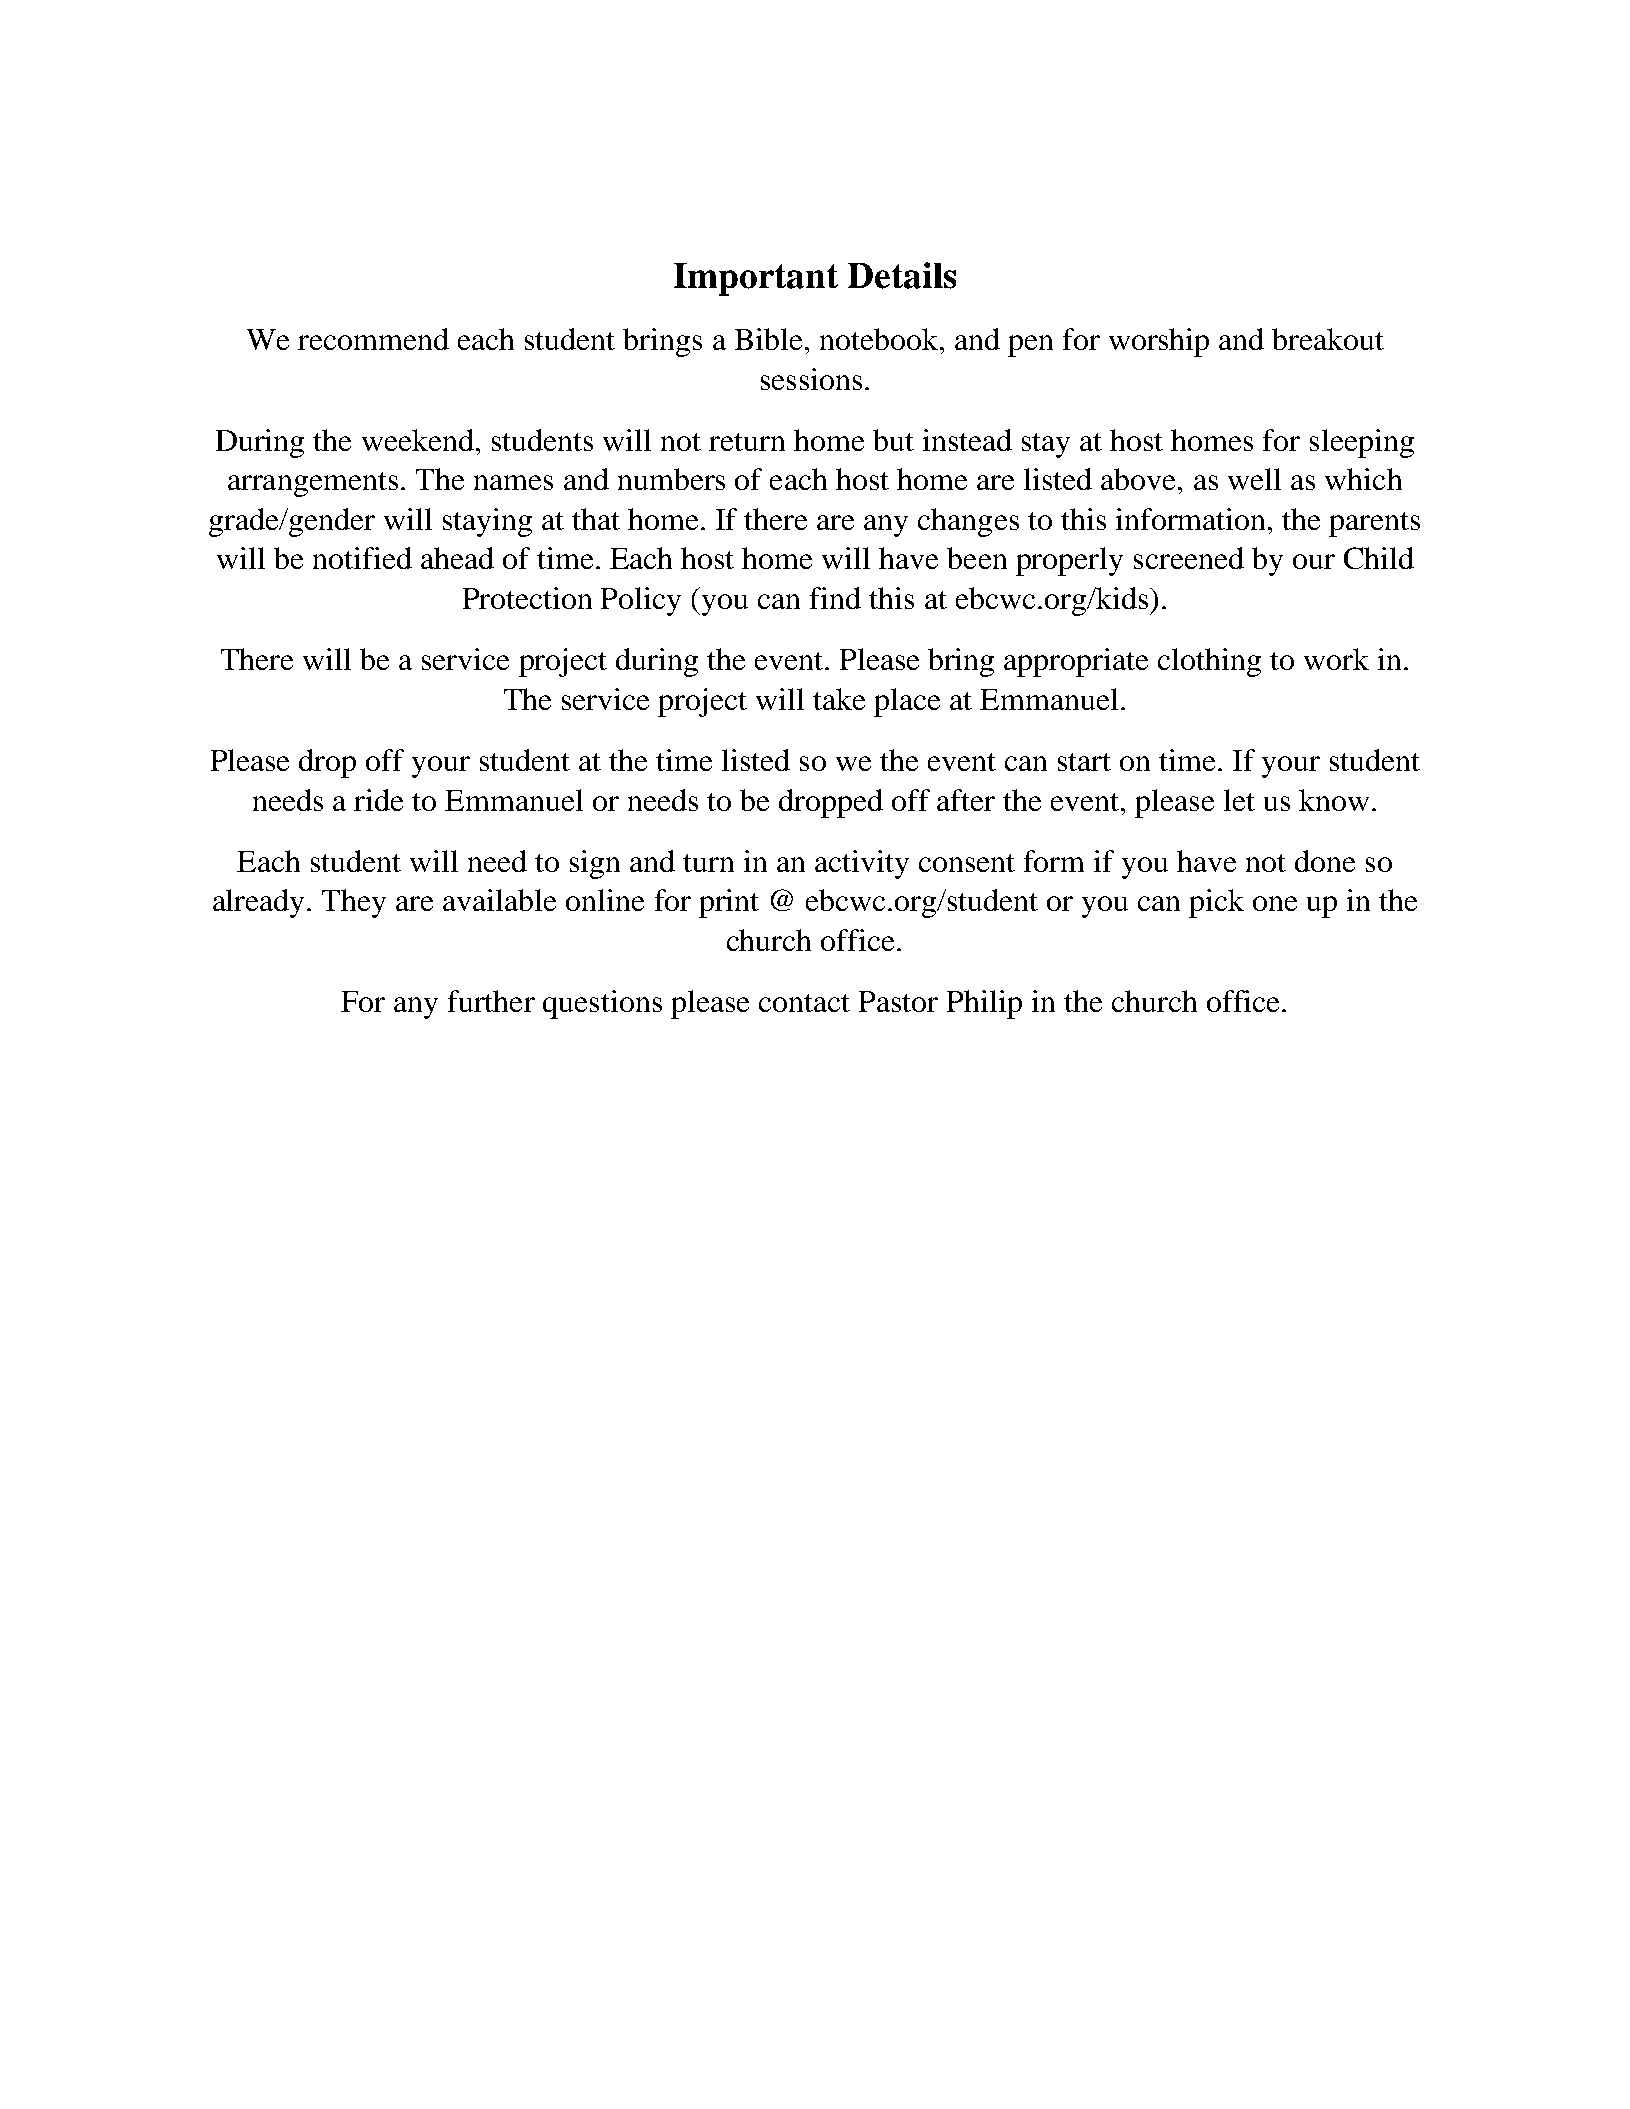 Image resolution: width=1630 pixels, height=2109 pixels. What do you see at coordinates (491, 1001) in the screenshot?
I see `further` at bounding box center [491, 1001].
